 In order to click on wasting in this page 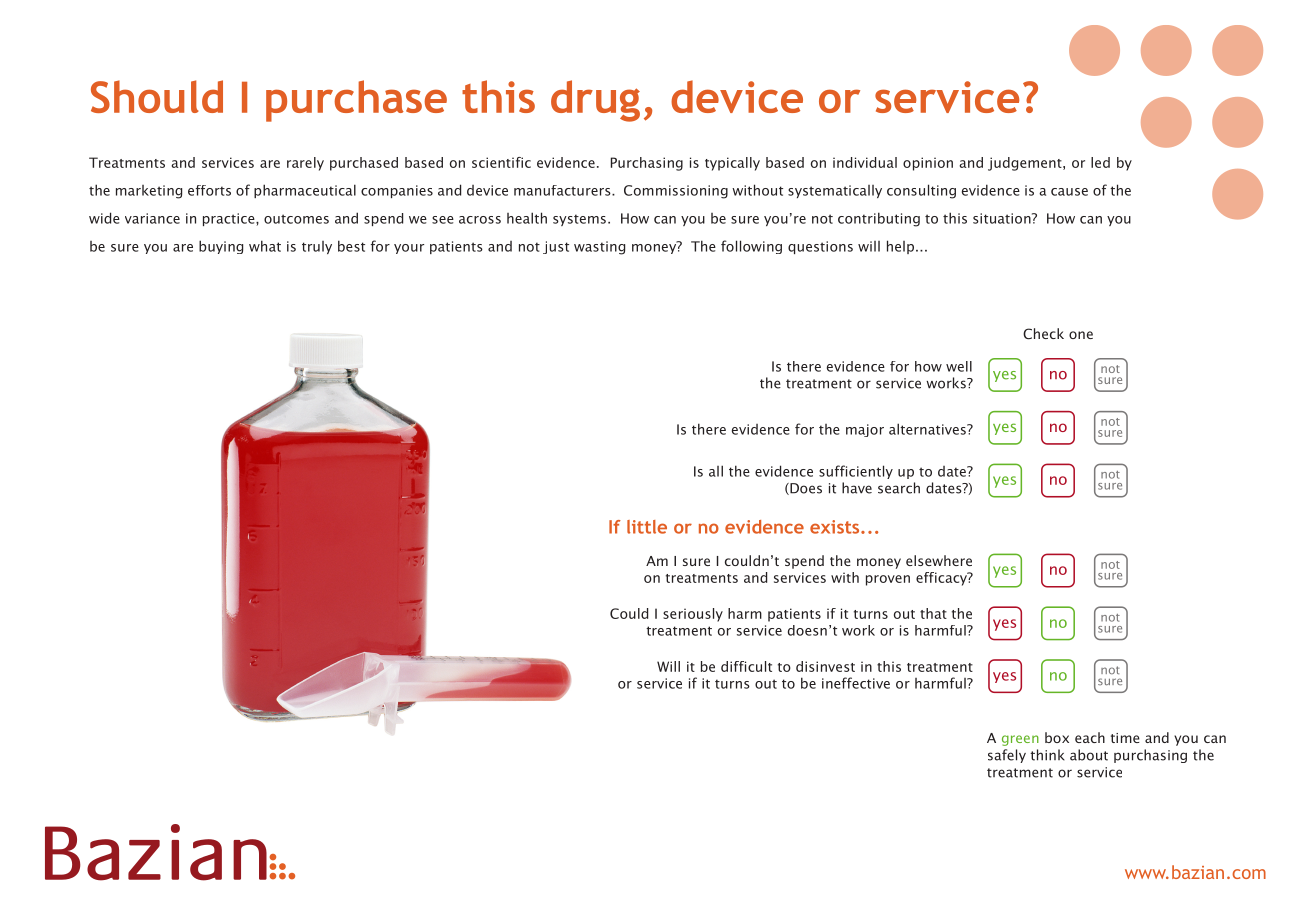, I will do `click(599, 248)`.
